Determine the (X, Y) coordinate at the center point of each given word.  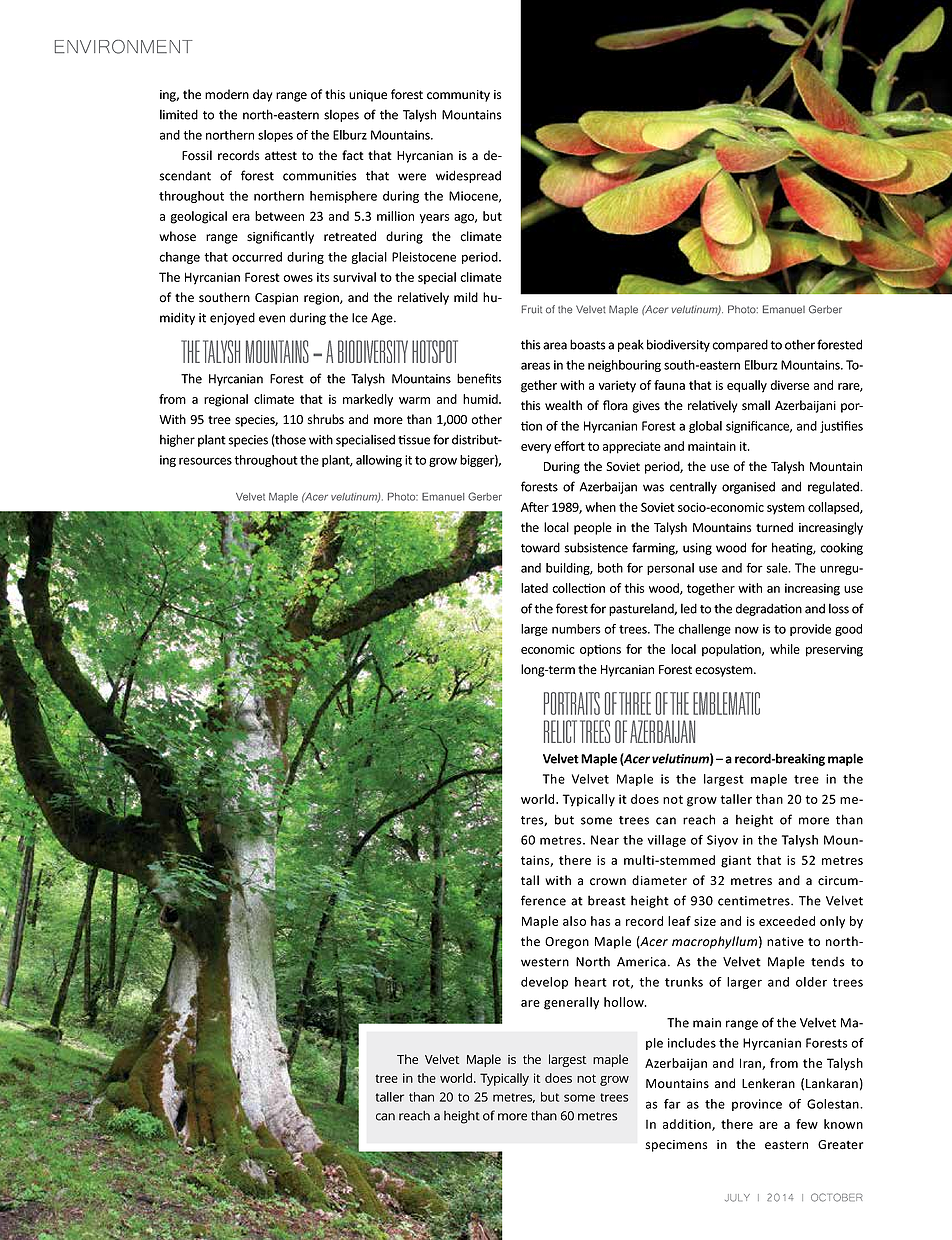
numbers (576, 629)
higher (177, 440)
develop (544, 983)
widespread (468, 176)
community (458, 96)
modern (227, 94)
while (785, 649)
